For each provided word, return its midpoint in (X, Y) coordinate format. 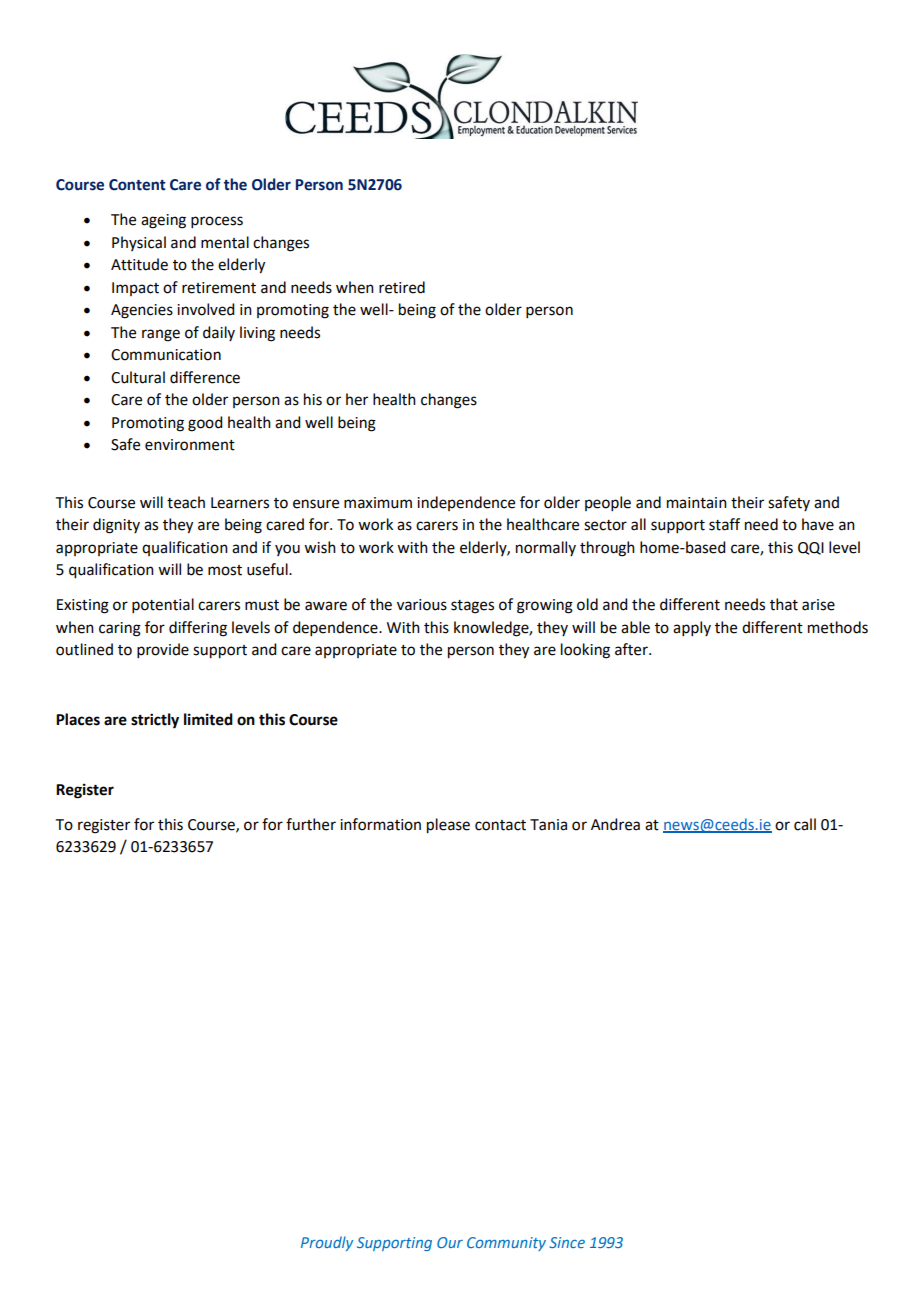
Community (506, 1244)
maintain (697, 503)
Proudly (327, 1243)
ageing (163, 221)
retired (402, 287)
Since (567, 1242)
